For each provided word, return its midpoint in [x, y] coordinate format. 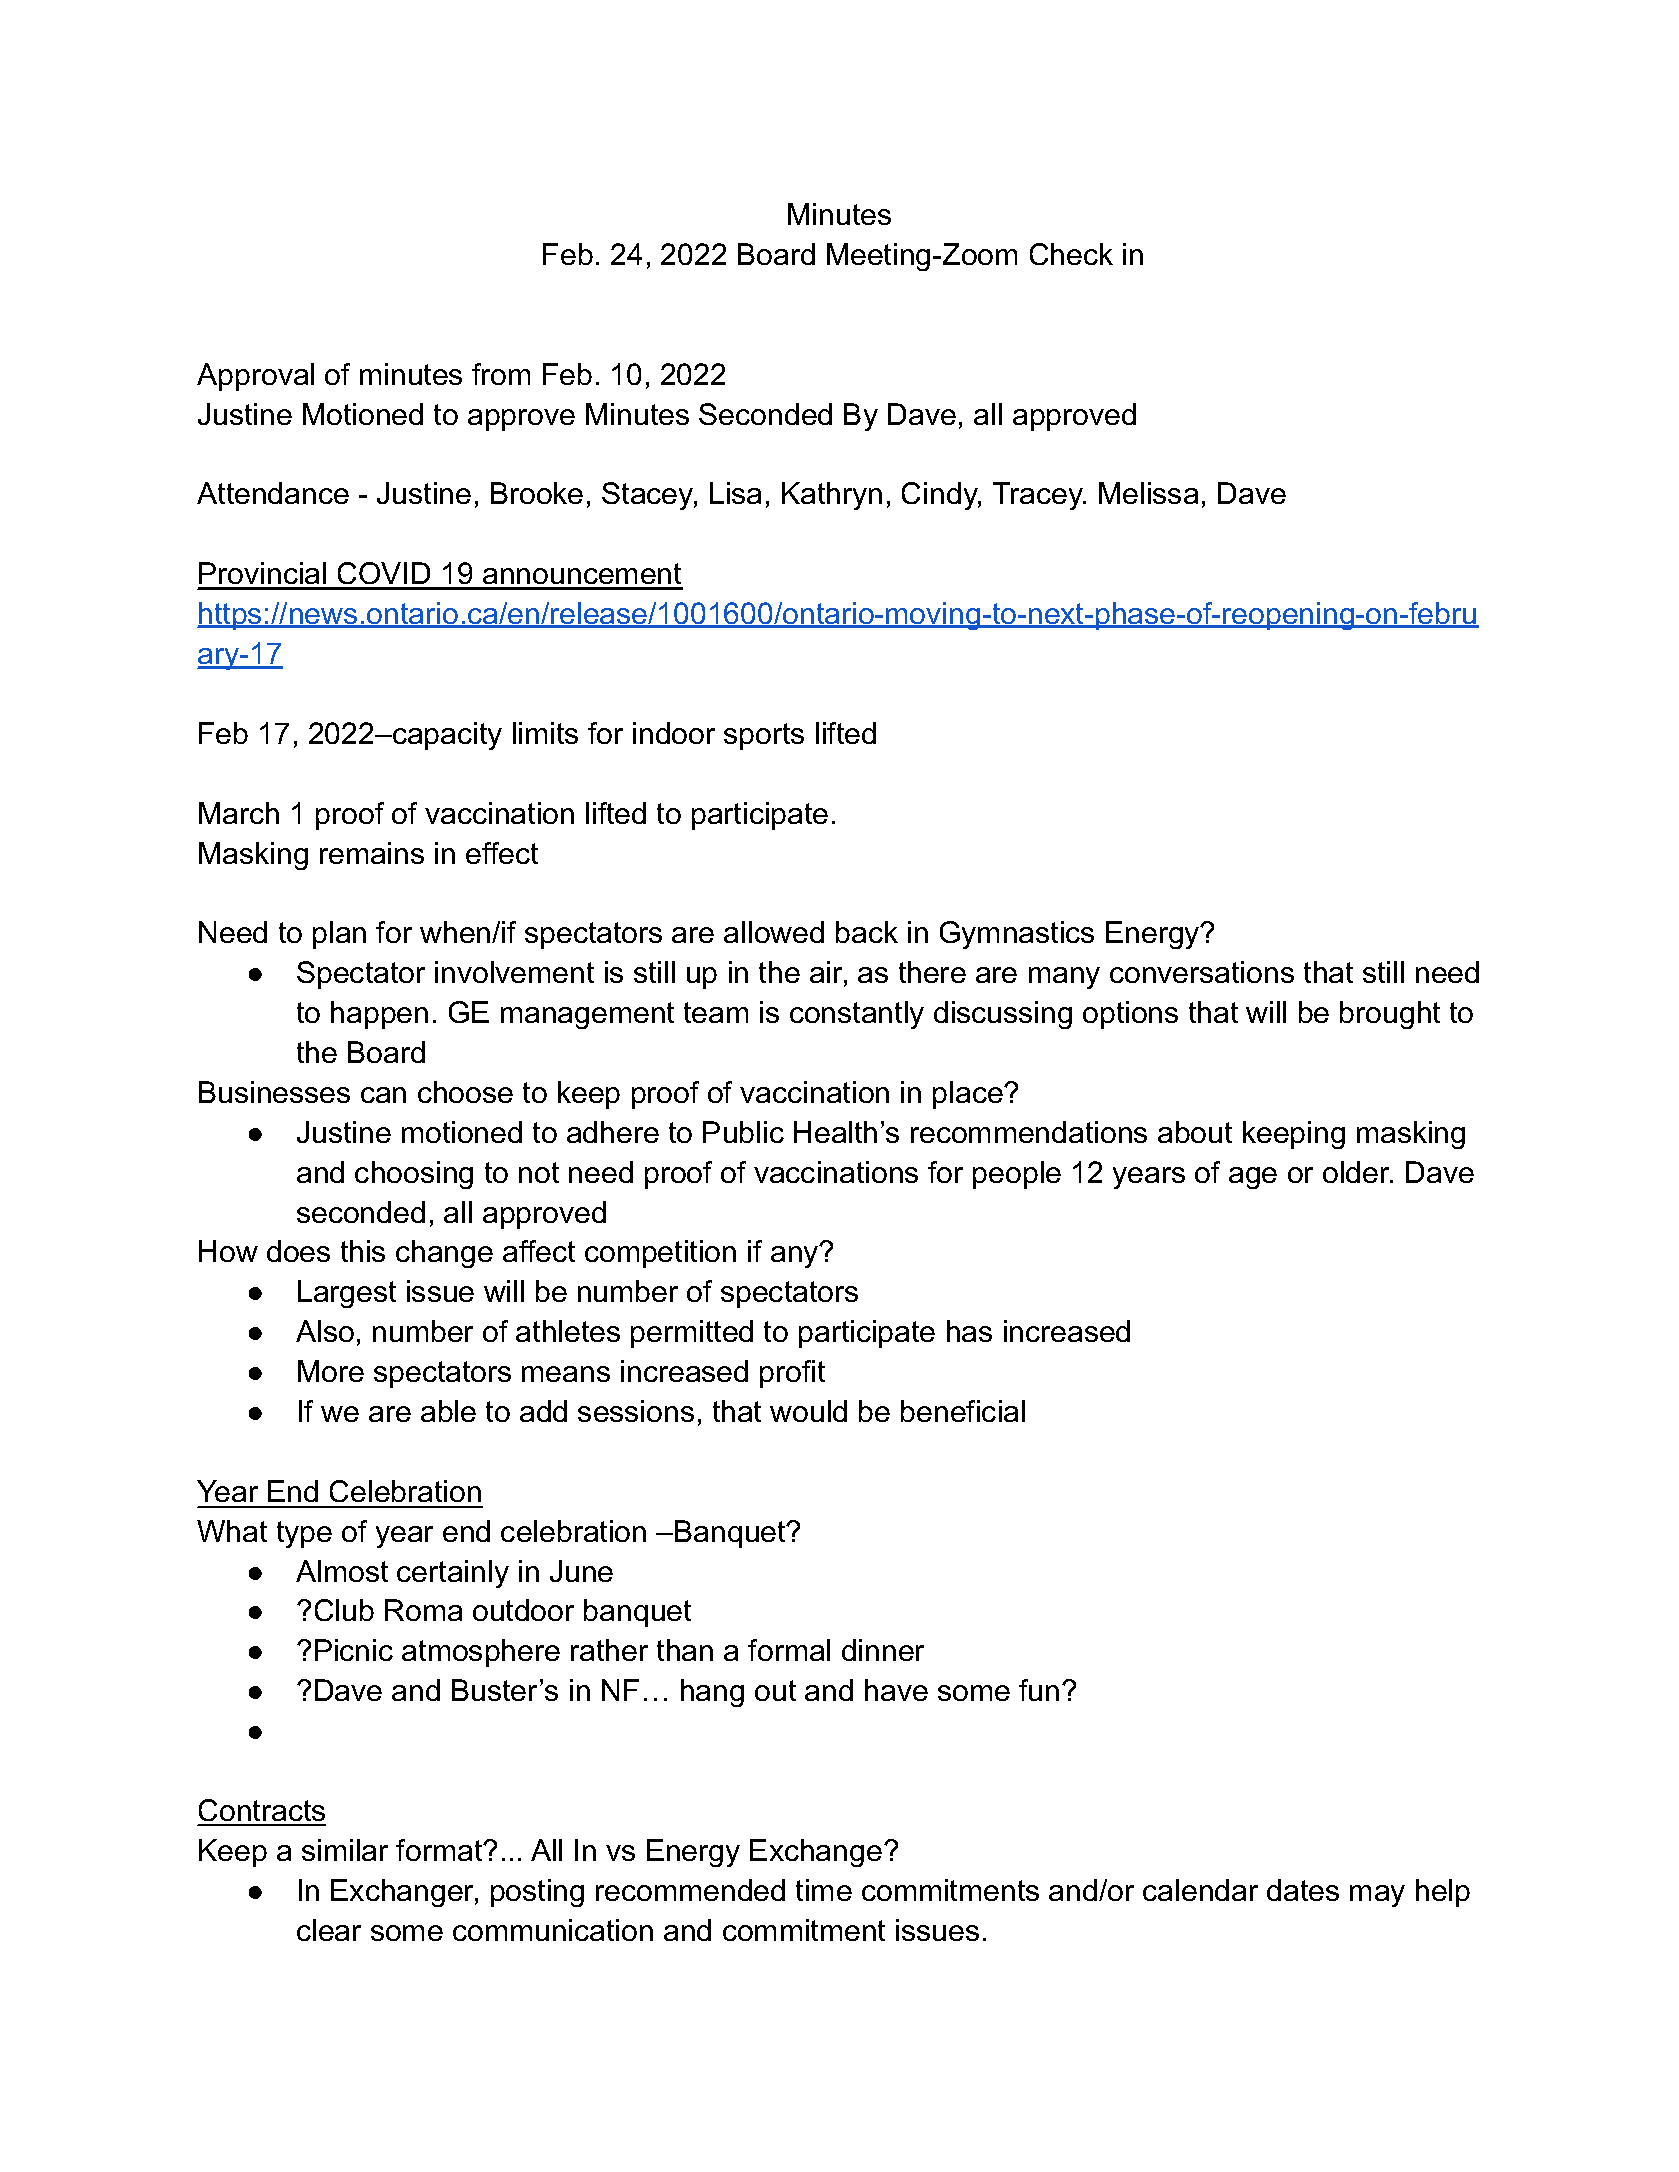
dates [1303, 1890]
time [824, 1890]
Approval [255, 377]
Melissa [1148, 493]
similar [345, 1850]
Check [1071, 254]
